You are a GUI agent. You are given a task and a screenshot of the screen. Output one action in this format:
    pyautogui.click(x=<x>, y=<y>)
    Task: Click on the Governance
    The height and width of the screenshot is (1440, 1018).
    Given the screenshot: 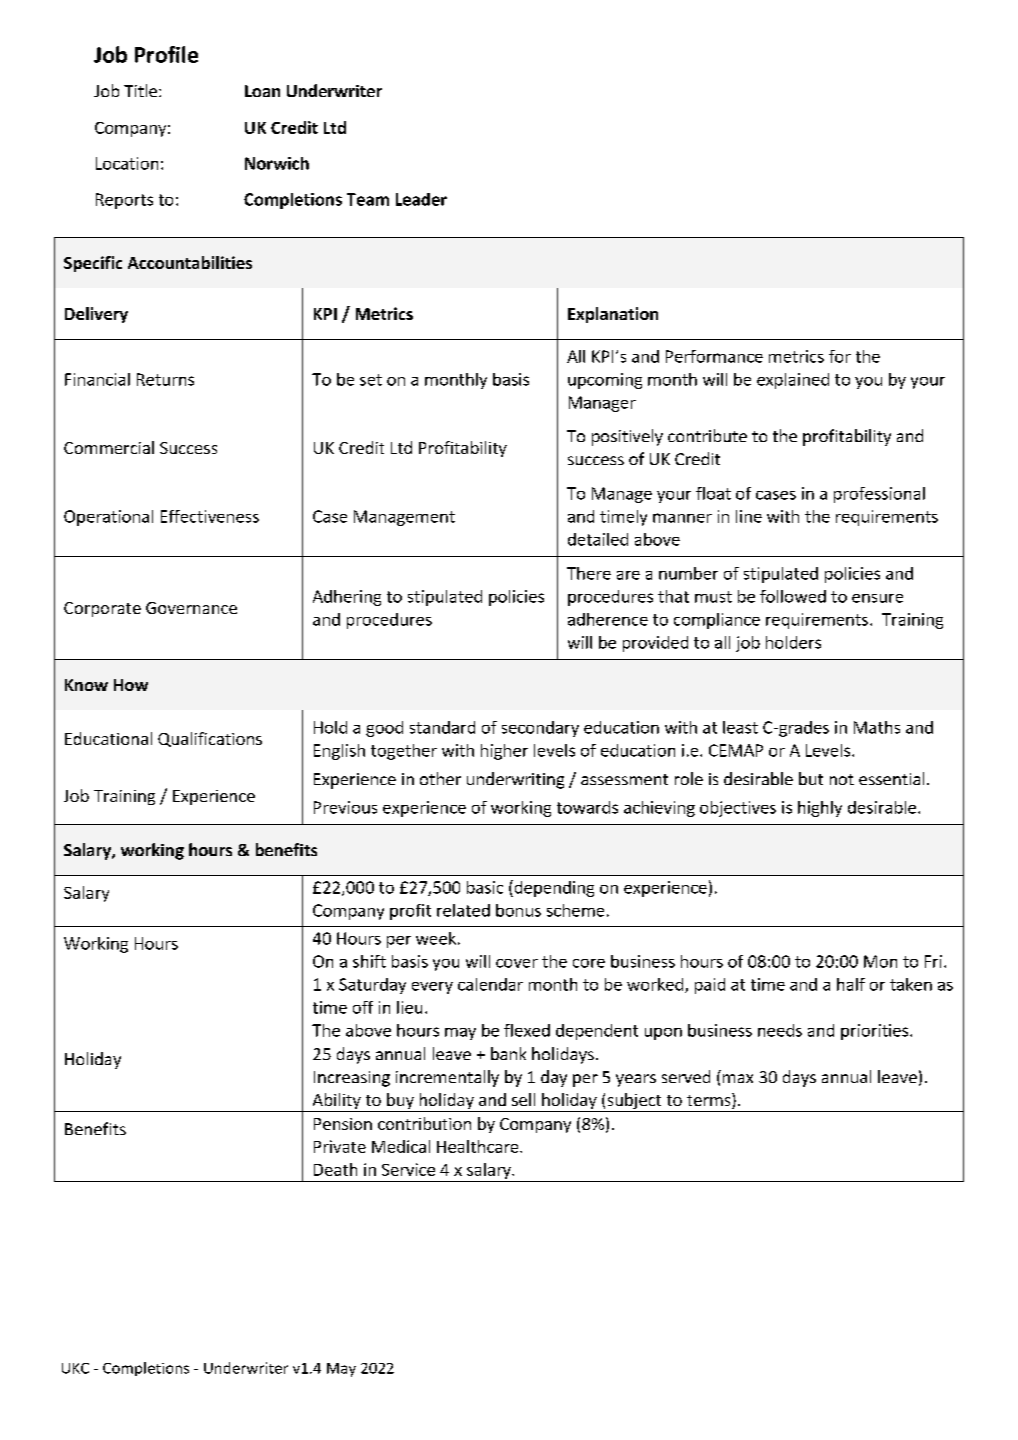 What is the action you would take?
    pyautogui.click(x=191, y=608)
